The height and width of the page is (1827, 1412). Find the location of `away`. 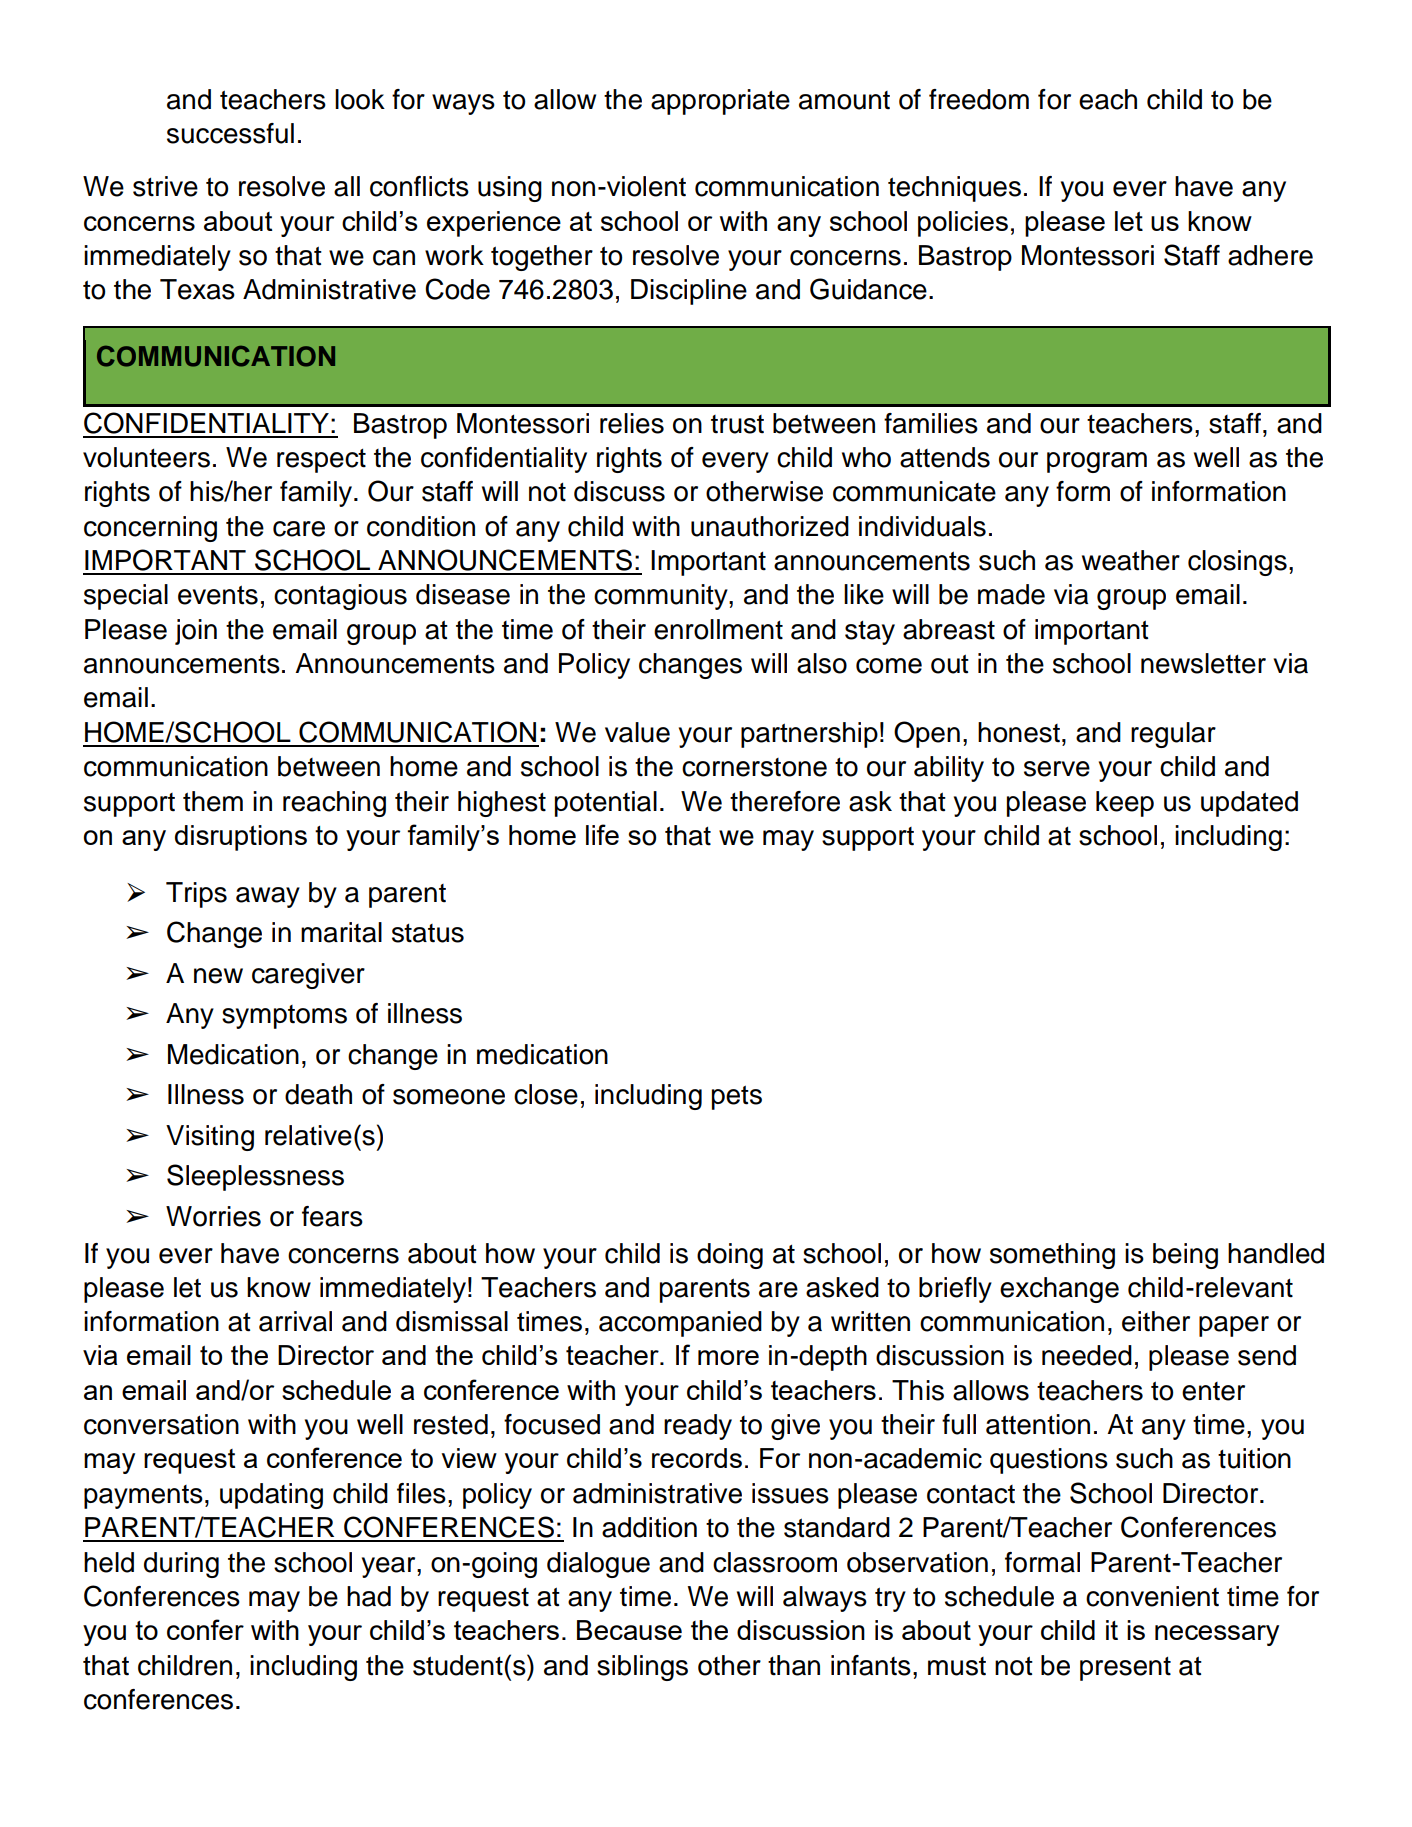

away is located at coordinates (268, 897).
